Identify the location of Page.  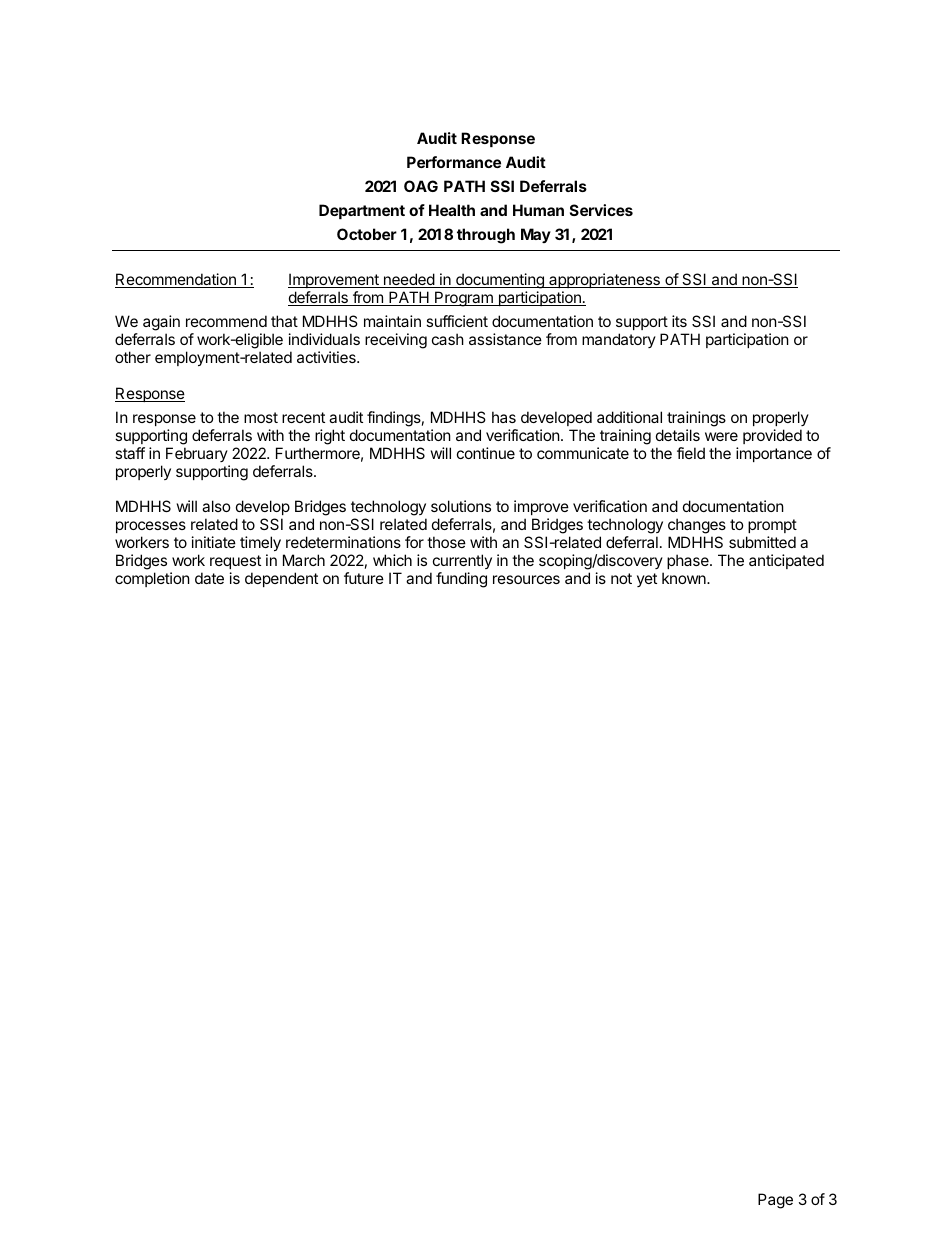
(775, 1201).
